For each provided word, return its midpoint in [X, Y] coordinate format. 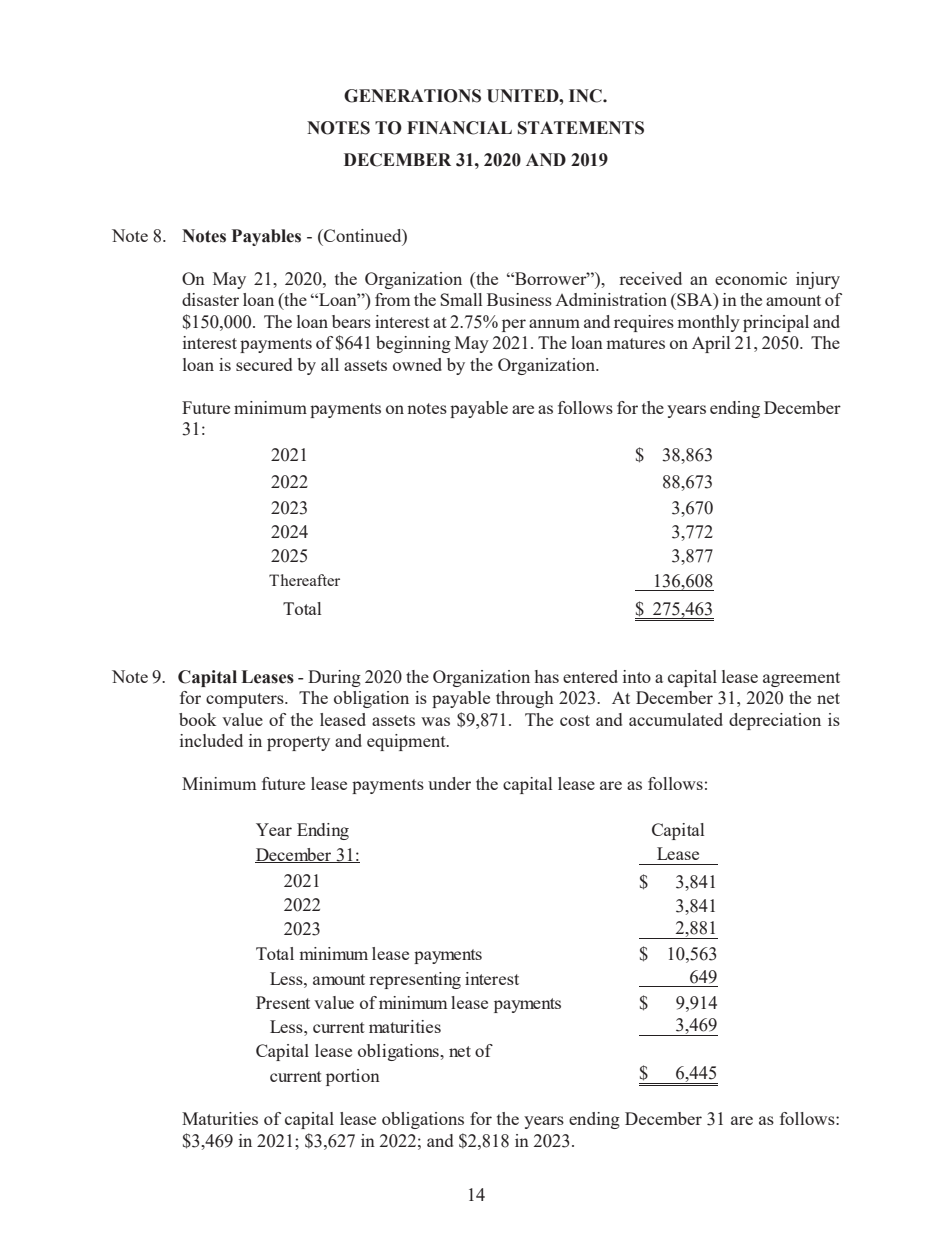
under [449, 783]
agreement [801, 679]
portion [353, 1077]
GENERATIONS [412, 96]
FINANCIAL [459, 128]
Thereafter [304, 580]
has [547, 676]
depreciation [775, 721]
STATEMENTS [581, 128]
